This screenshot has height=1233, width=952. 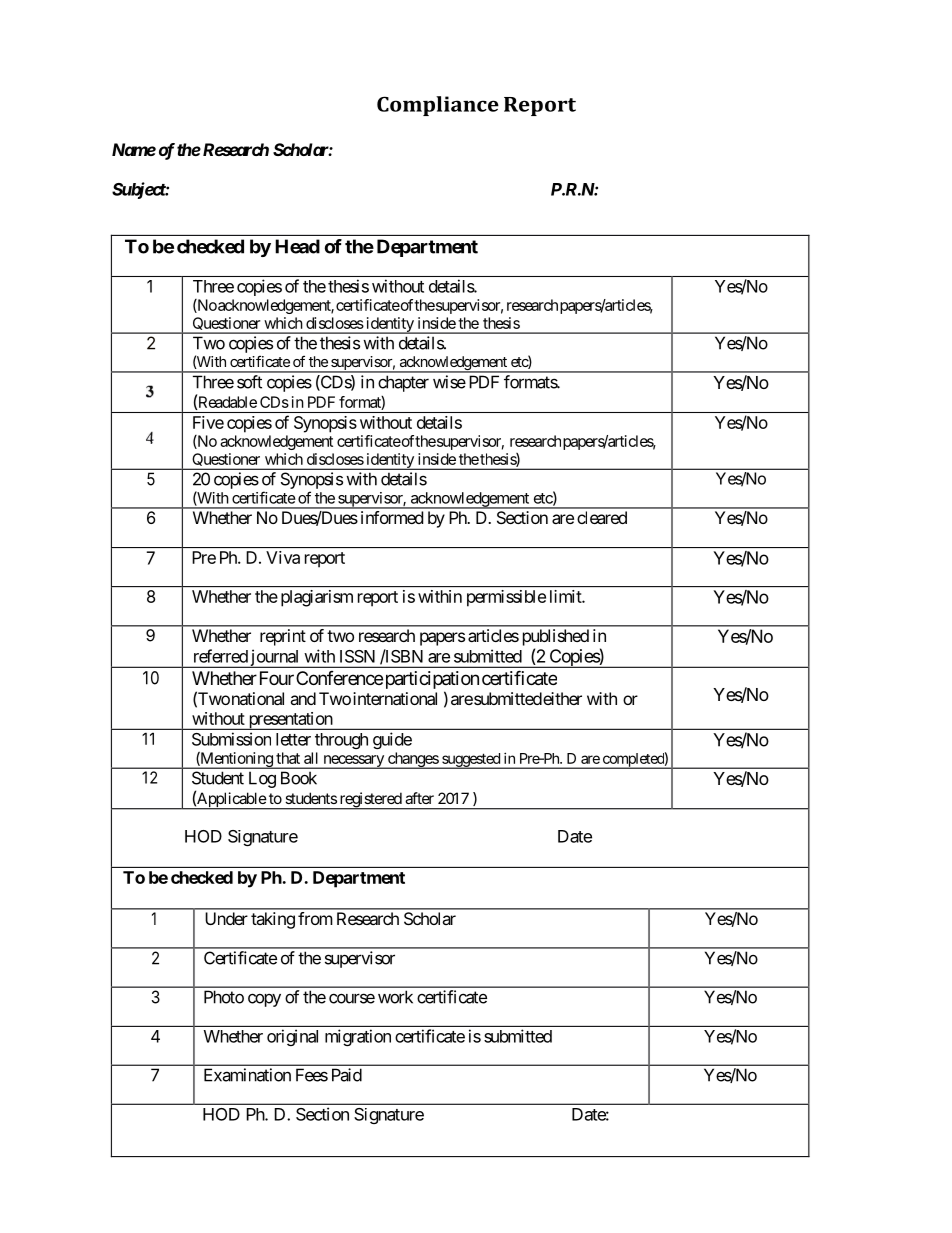 I want to click on work, so click(x=395, y=997).
